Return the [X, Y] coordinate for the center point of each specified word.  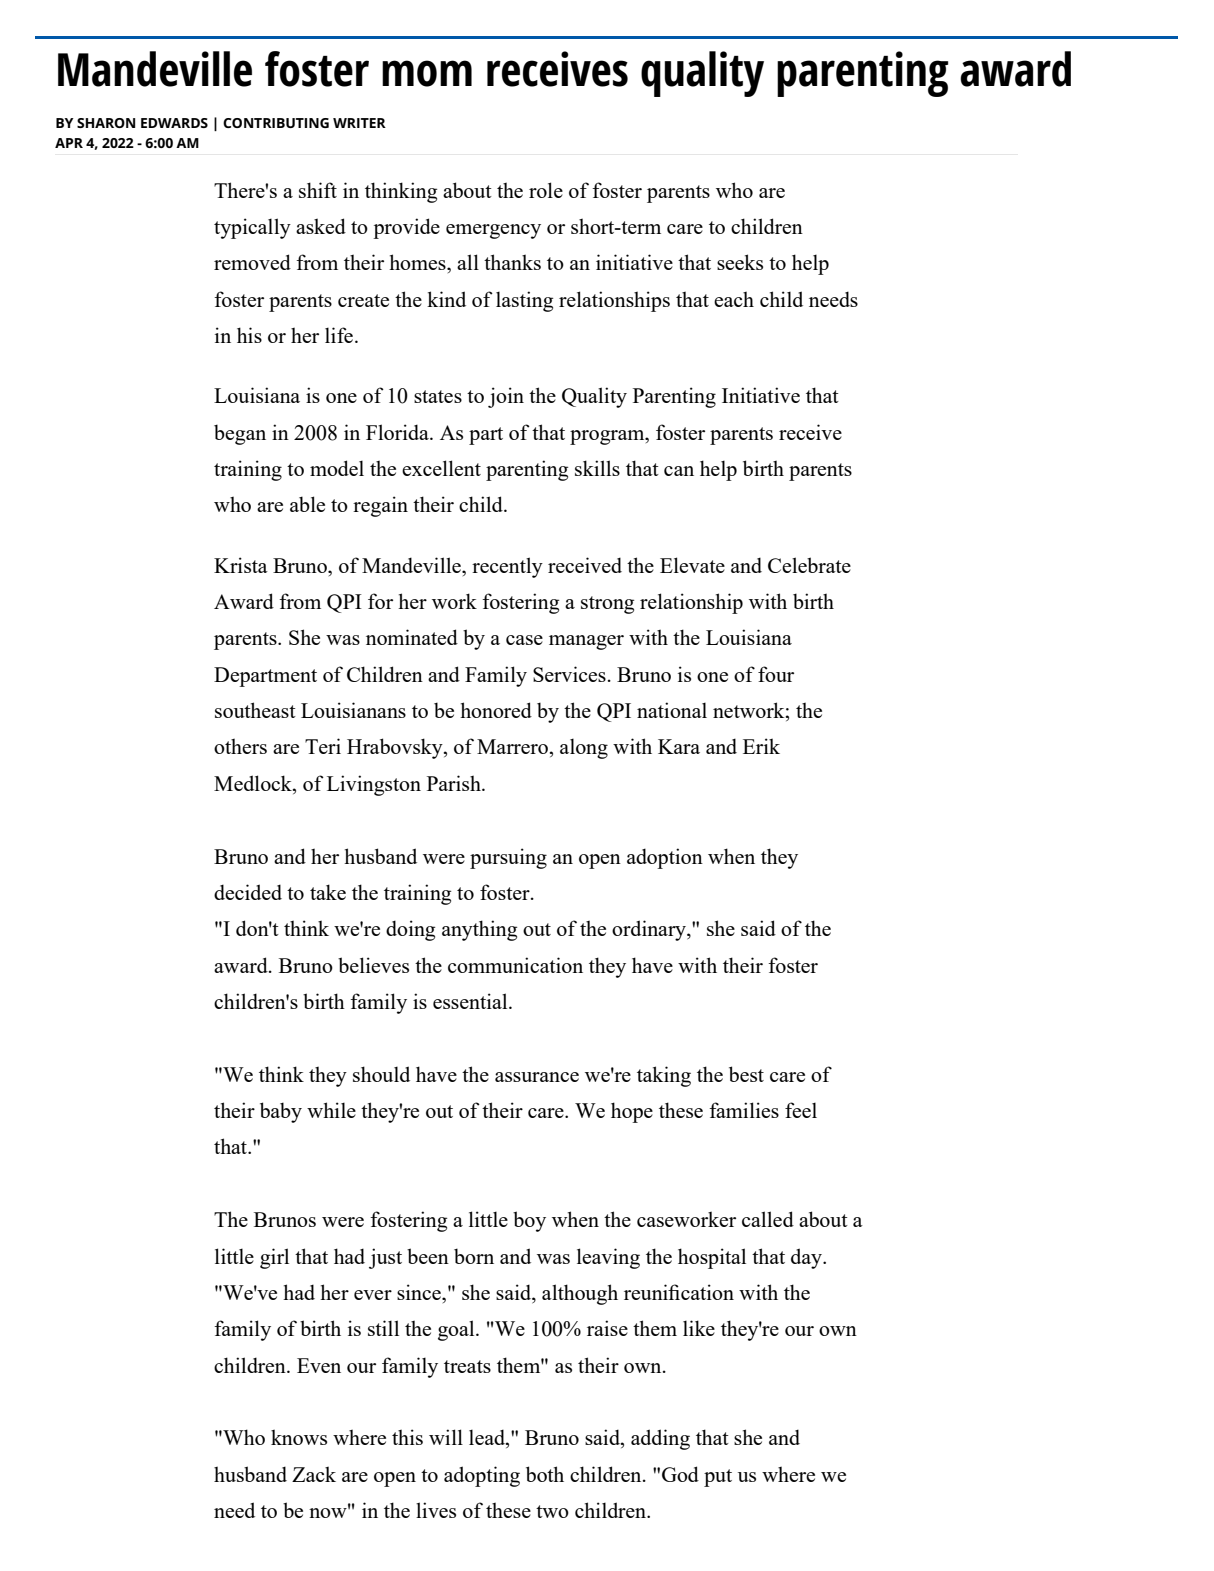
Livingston [374, 785]
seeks [740, 262]
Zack [314, 1474]
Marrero [513, 746]
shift [318, 190]
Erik [761, 746]
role [546, 190]
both [545, 1474]
